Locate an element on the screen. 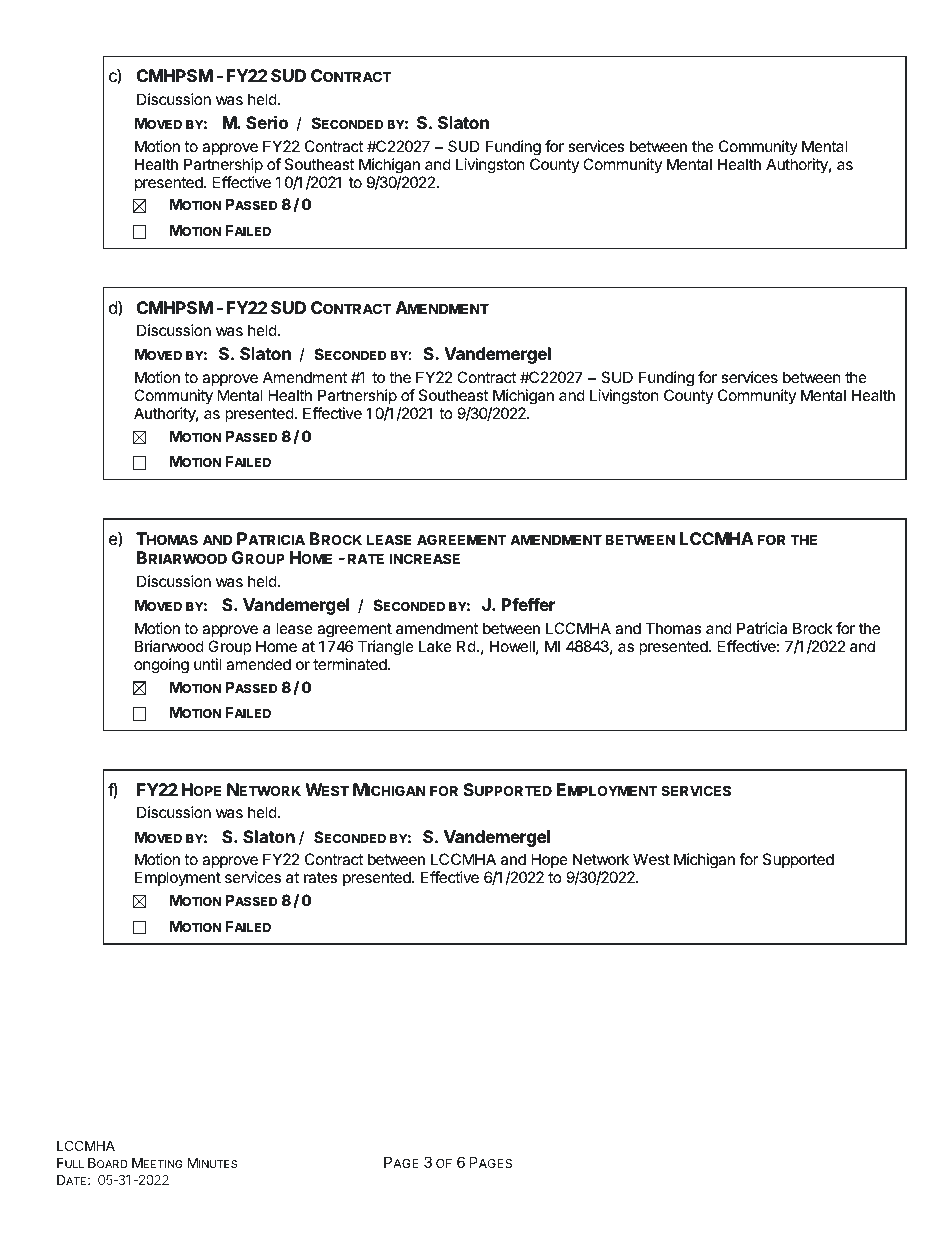  terminated is located at coordinates (351, 664).
